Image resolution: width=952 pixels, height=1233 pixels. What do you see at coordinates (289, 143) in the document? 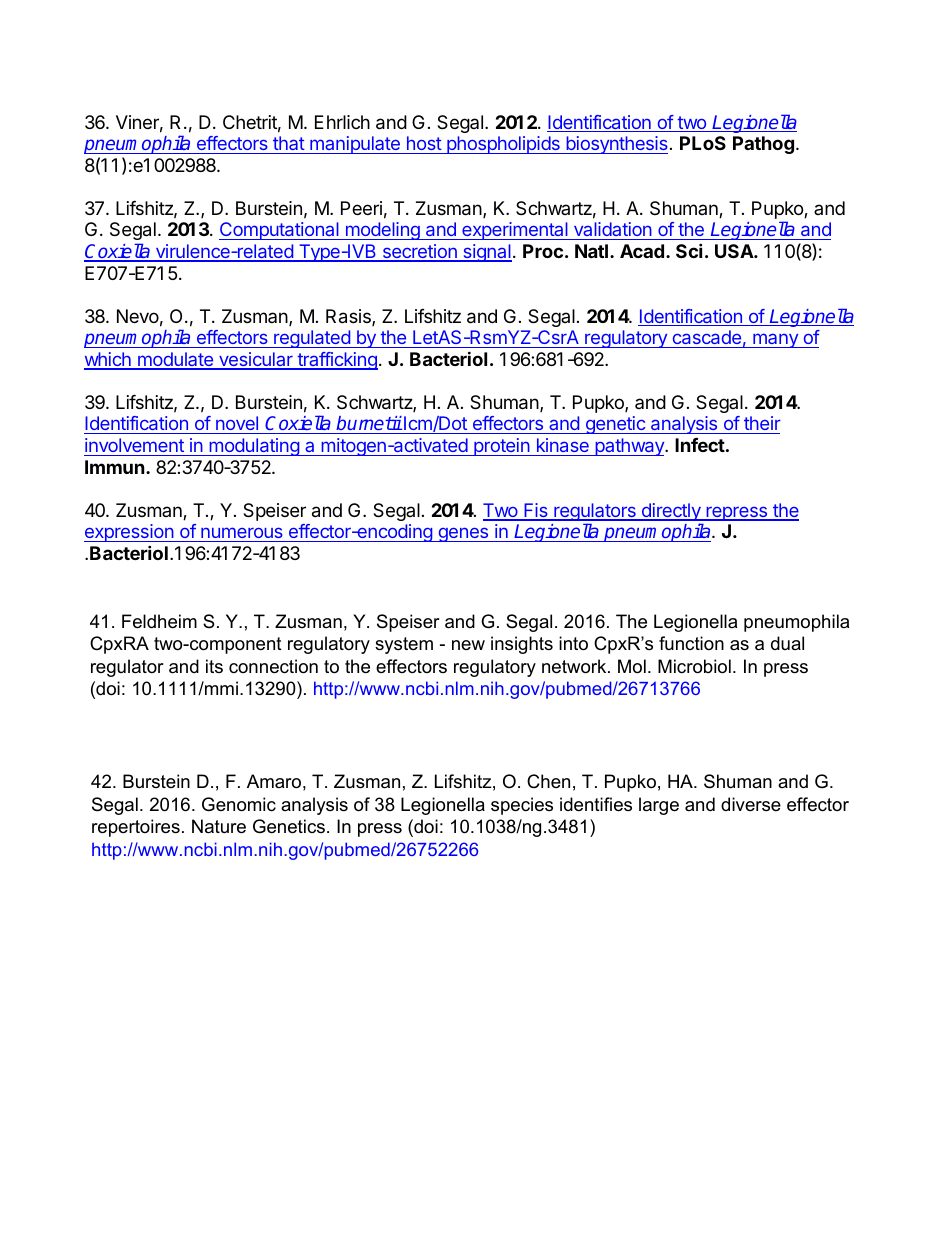
I see `that` at bounding box center [289, 143].
